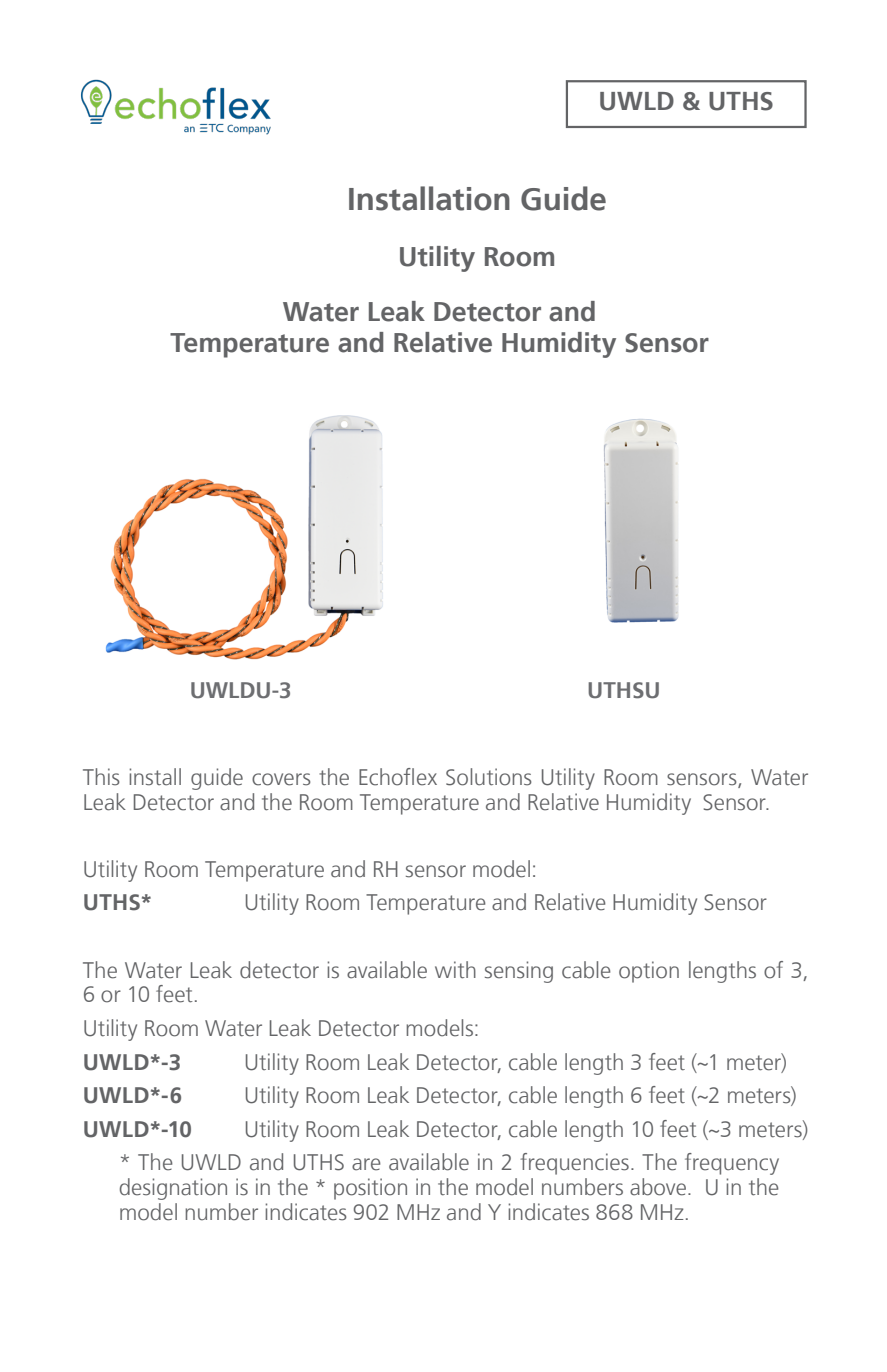 This image has height=1372, width=887. Describe the element at coordinates (455, 970) in the image. I see `with` at that location.
